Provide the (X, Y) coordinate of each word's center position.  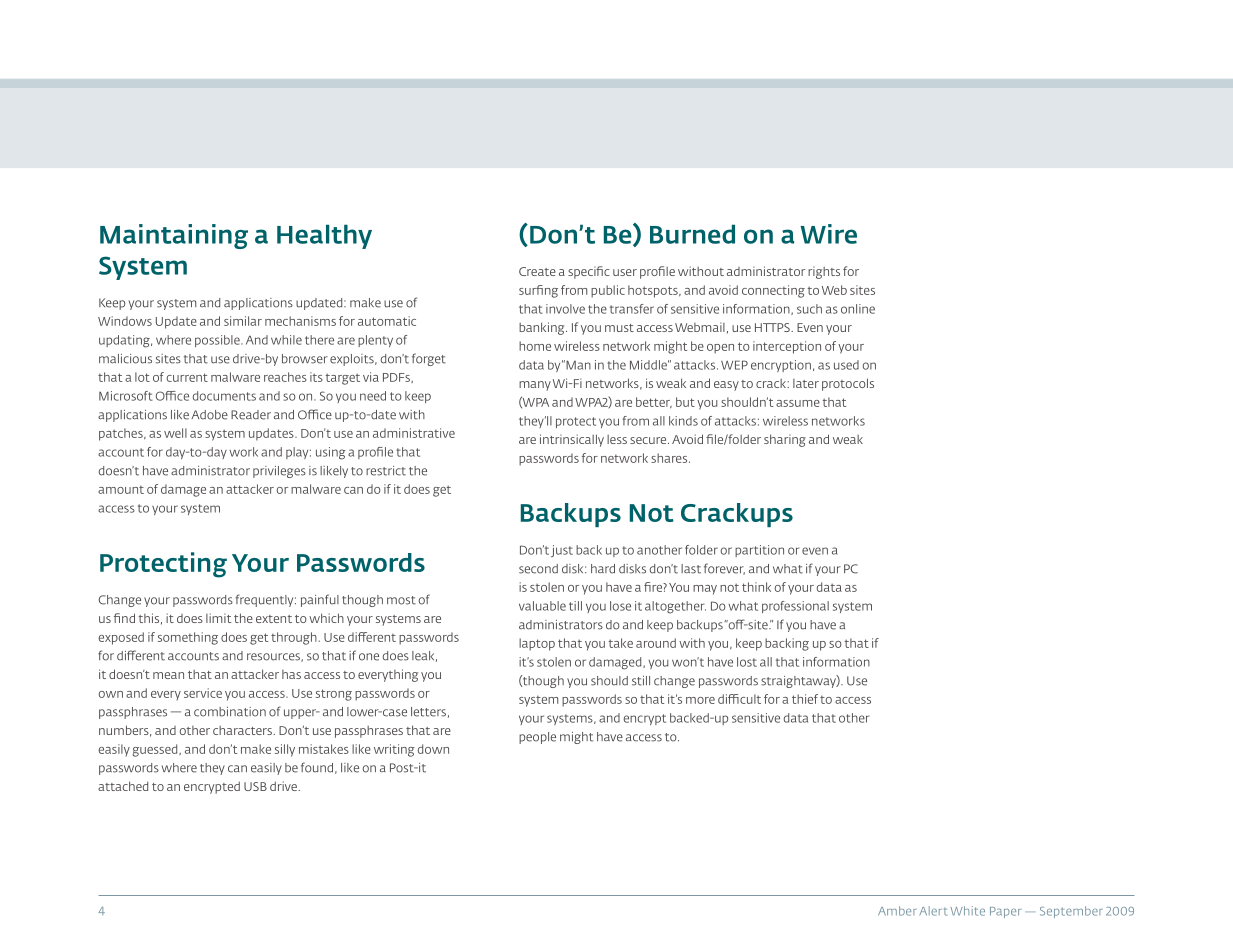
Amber (897, 911)
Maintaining (174, 236)
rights (824, 272)
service (203, 693)
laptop (537, 644)
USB (255, 786)
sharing (785, 440)
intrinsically (572, 440)
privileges (279, 472)
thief (805, 699)
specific (589, 272)
